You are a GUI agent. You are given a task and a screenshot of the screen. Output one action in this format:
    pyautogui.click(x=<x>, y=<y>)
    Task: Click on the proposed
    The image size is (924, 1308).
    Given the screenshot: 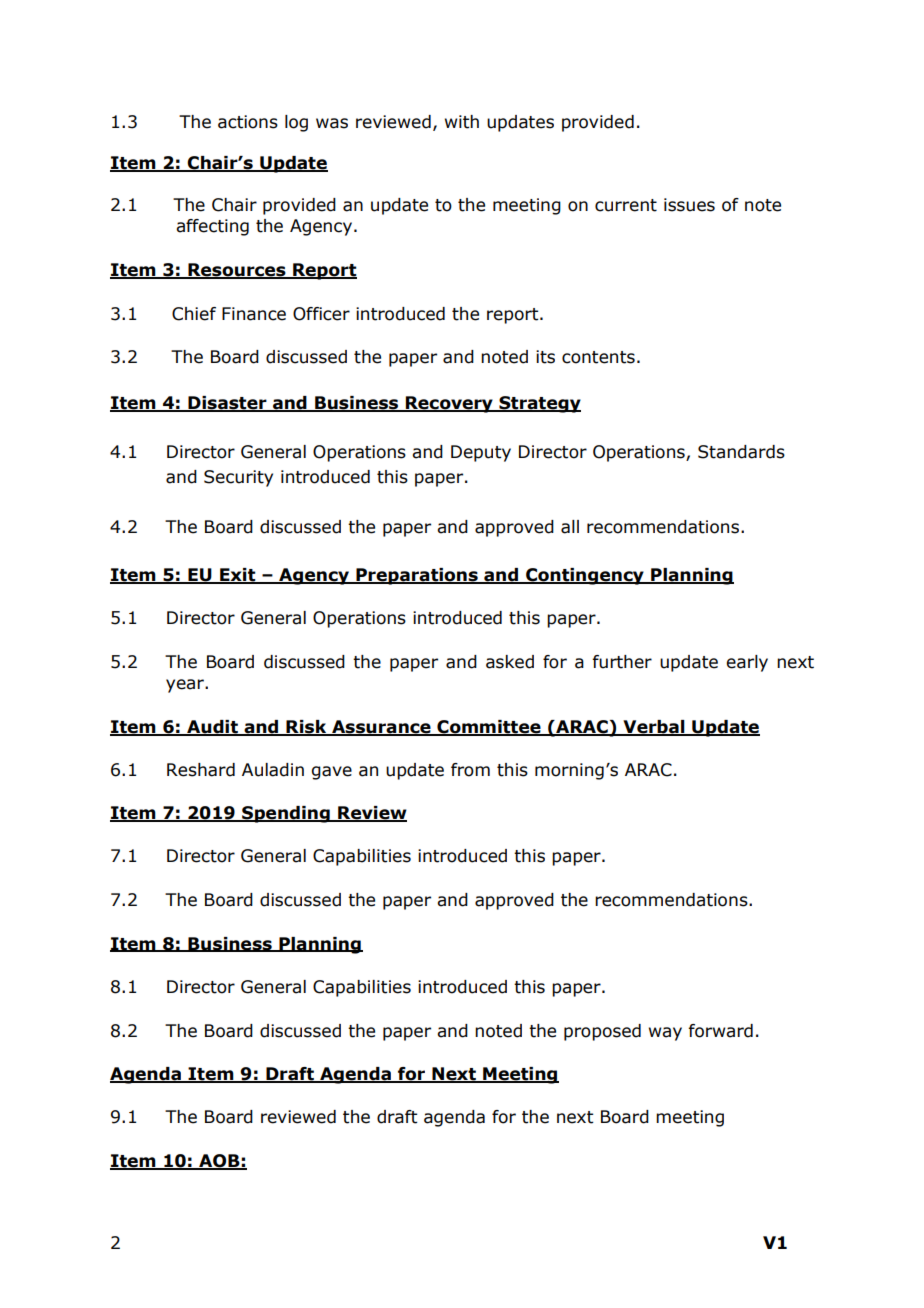 What is the action you would take?
    pyautogui.click(x=602, y=1032)
